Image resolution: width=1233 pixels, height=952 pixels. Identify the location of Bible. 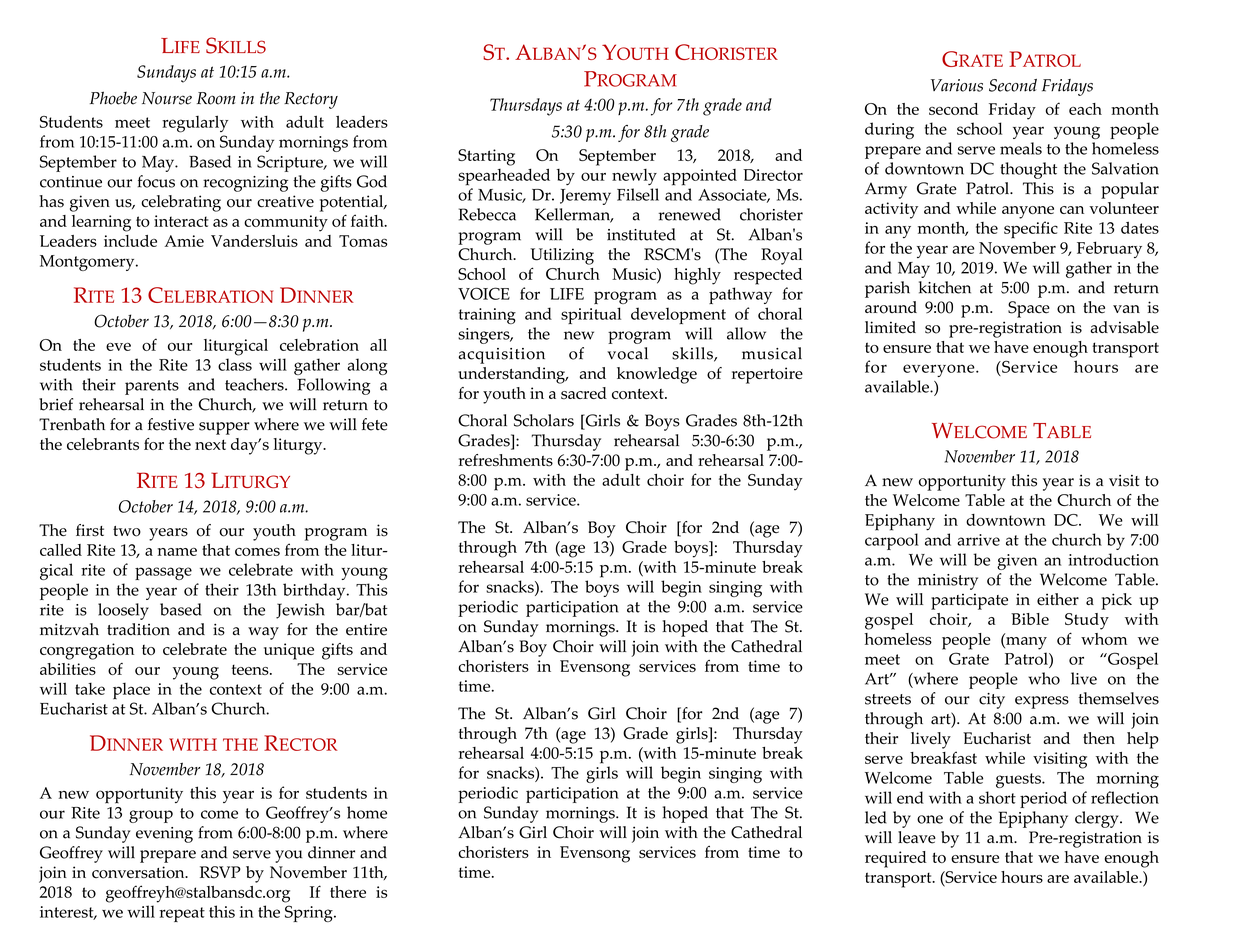
(1030, 619).
